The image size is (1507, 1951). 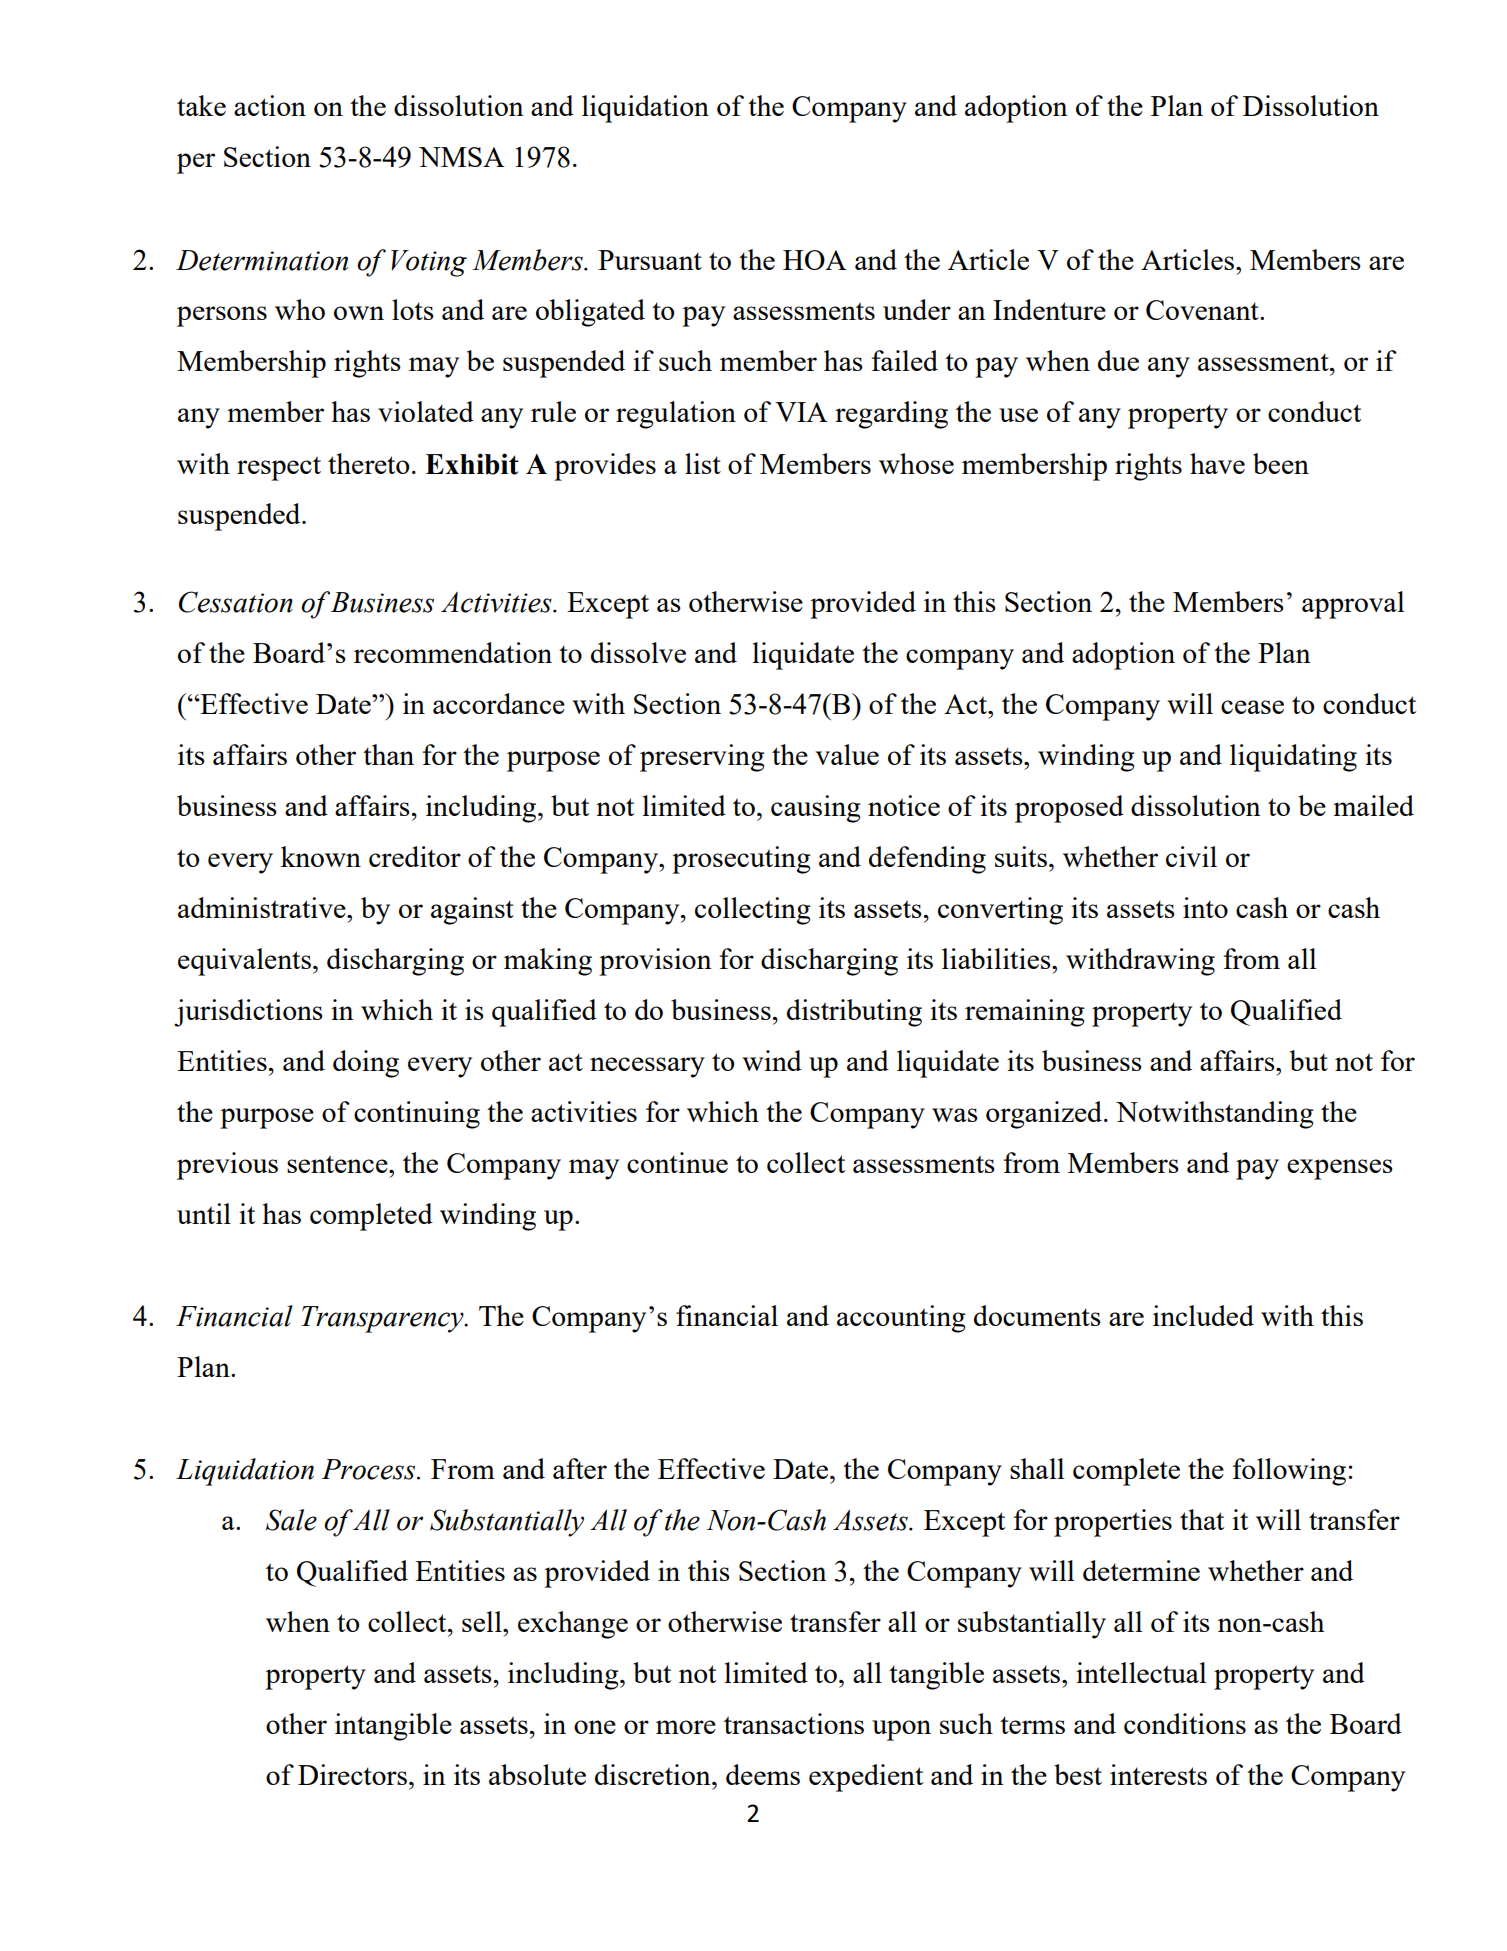 I want to click on deems, so click(x=763, y=1774).
